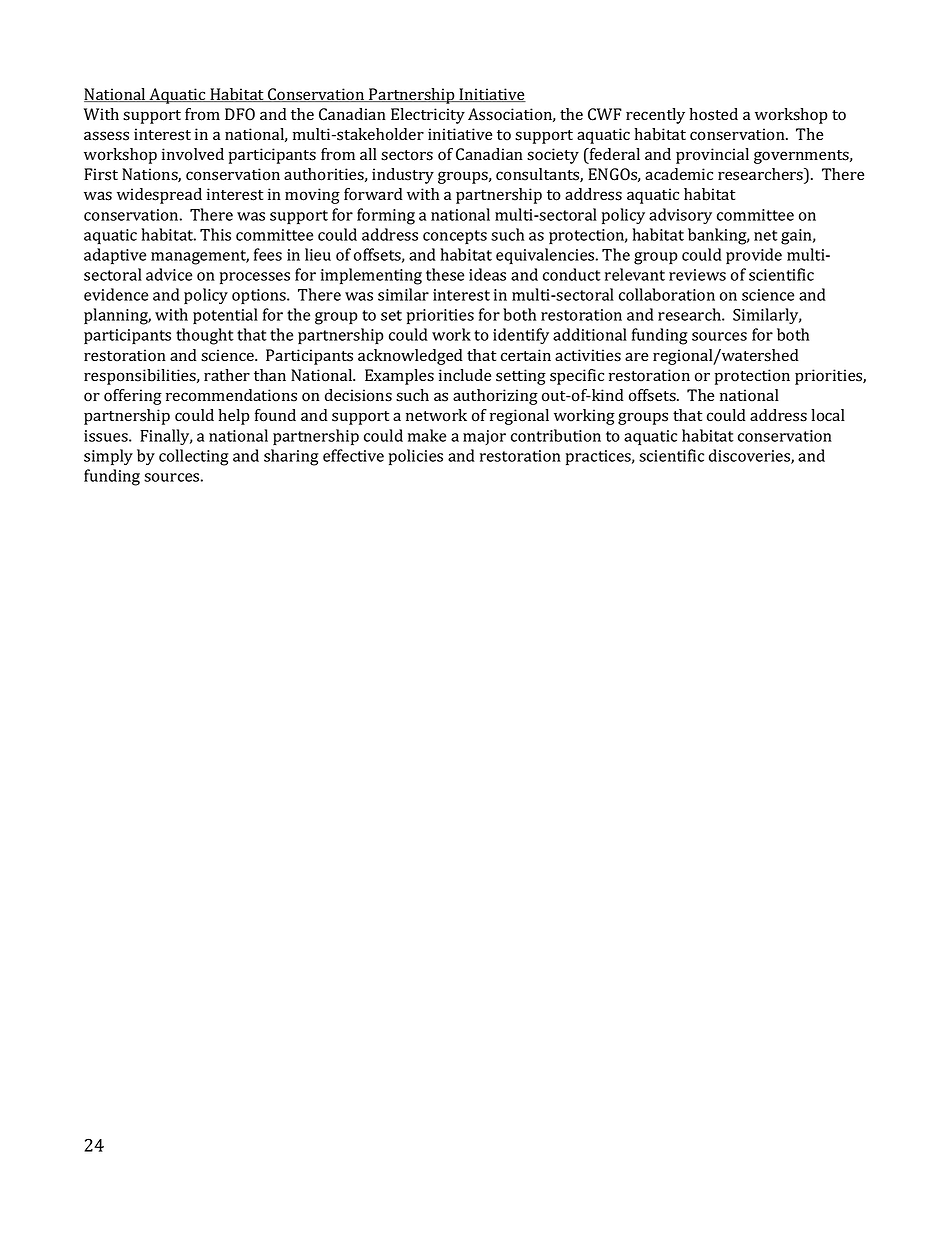 The height and width of the screenshot is (1233, 952). I want to click on reviews, so click(697, 275).
